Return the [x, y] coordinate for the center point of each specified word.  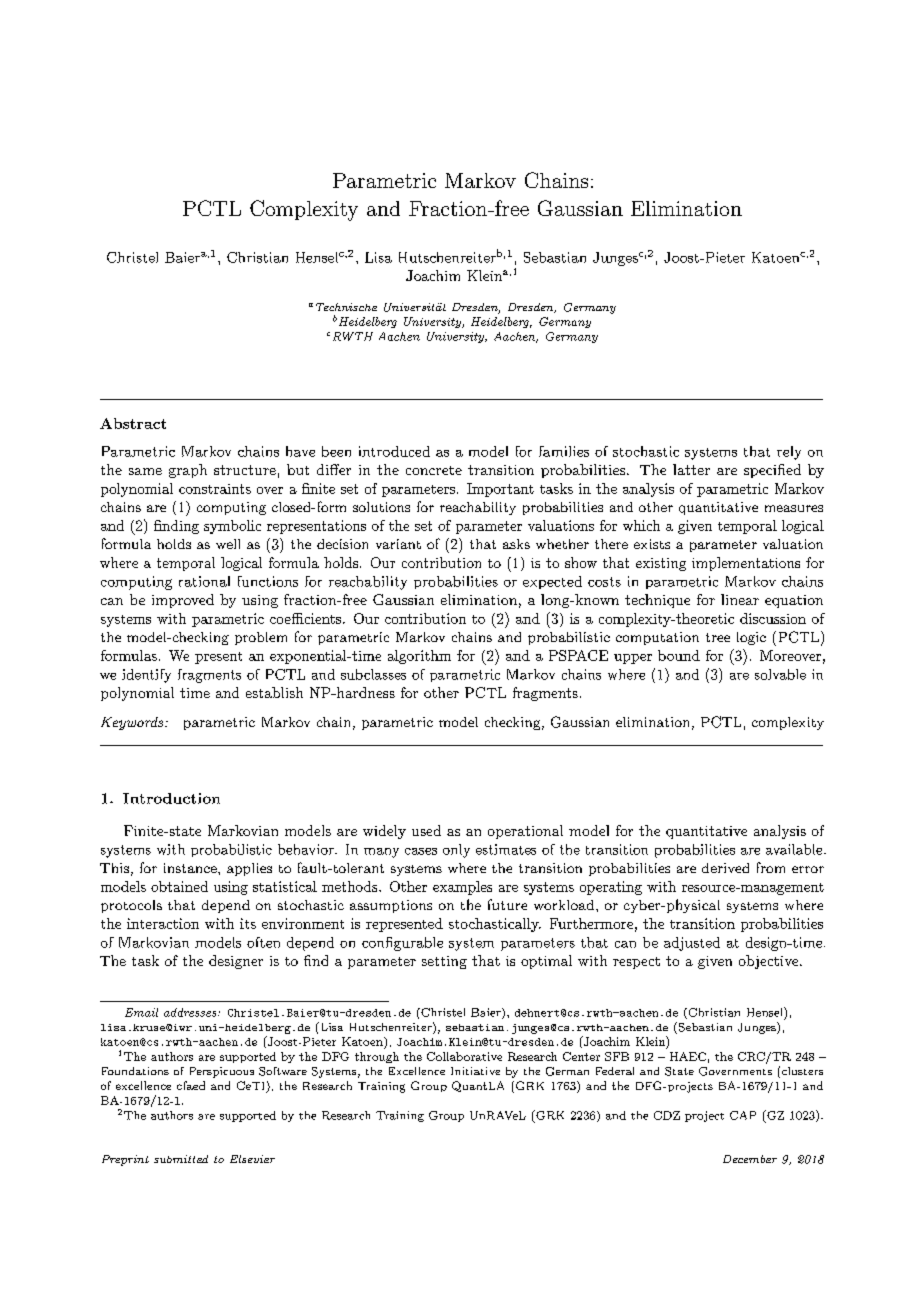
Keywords [133, 723]
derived [725, 868]
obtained [179, 886]
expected [552, 582]
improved [183, 601]
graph [188, 471]
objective [768, 962]
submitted [181, 1159]
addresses [191, 1012]
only [456, 851]
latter [691, 469]
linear [740, 599]
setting [444, 962]
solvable [780, 674]
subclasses [373, 674]
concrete [434, 470]
